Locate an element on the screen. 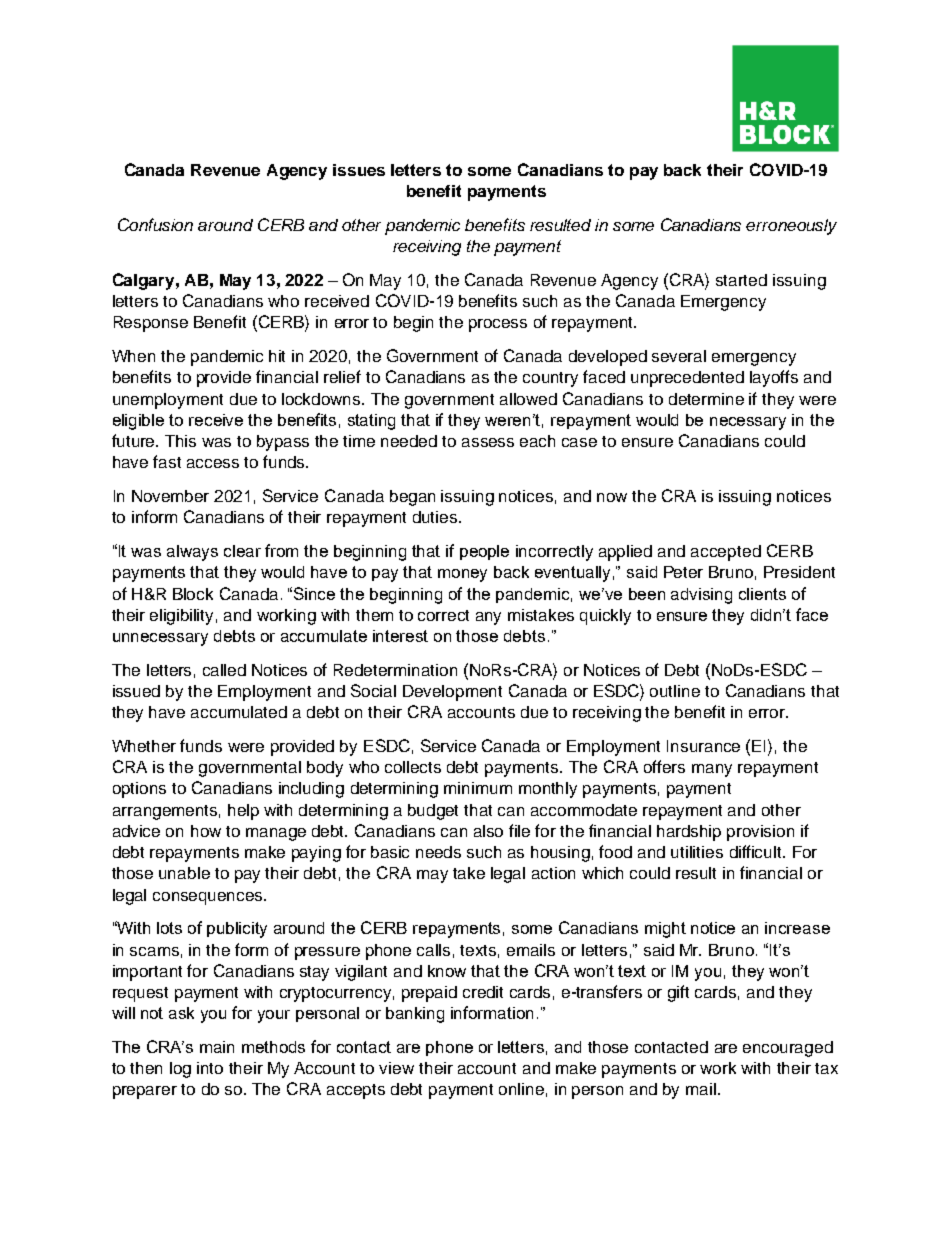 The width and height of the screenshot is (952, 1233). issues is located at coordinates (359, 170).
